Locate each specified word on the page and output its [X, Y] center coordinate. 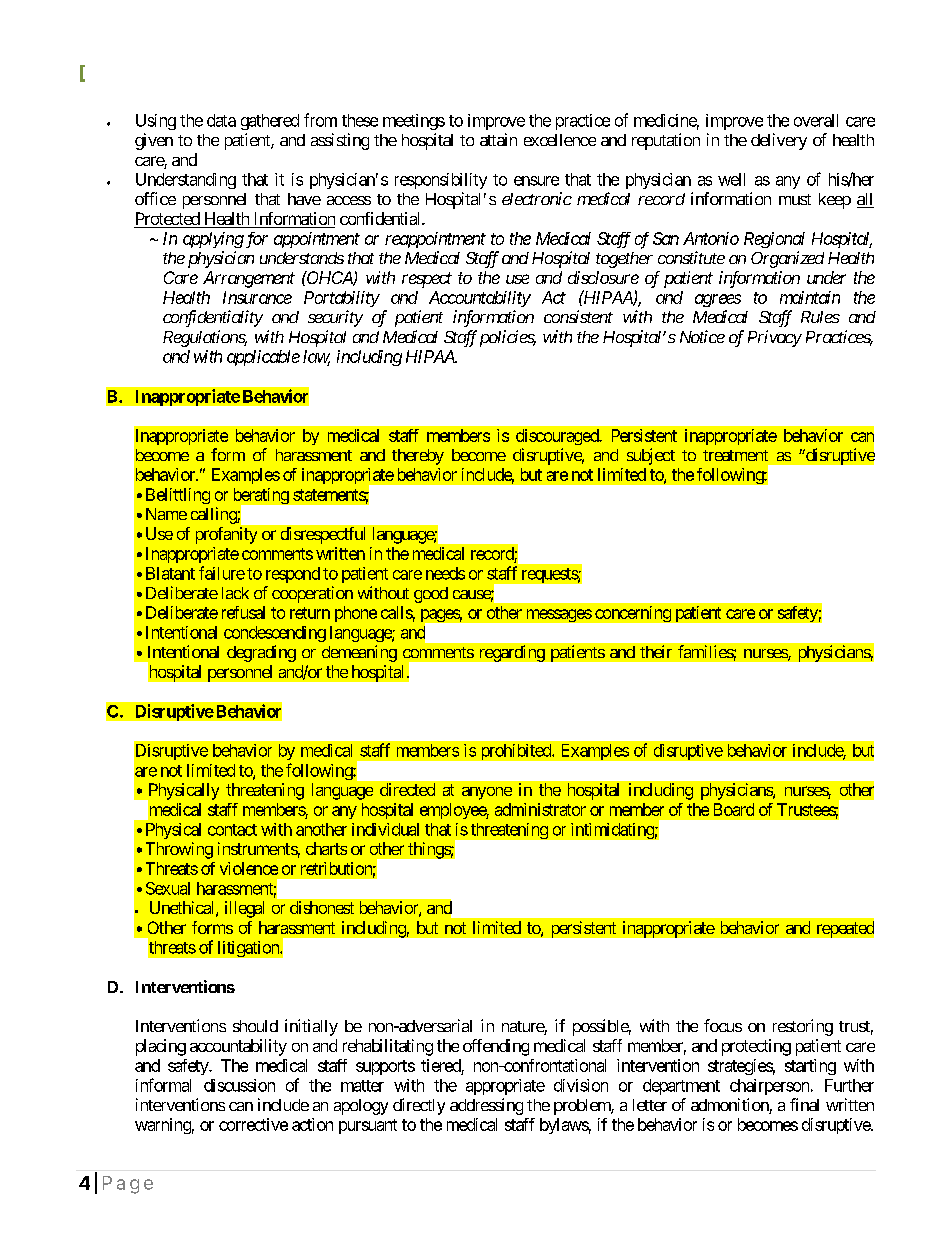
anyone [487, 793]
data [221, 120]
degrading [261, 653]
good [431, 595]
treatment [735, 455]
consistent [578, 316]
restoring [803, 1027]
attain [498, 139]
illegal [244, 909]
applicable [263, 358]
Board [734, 809]
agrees [718, 300]
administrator [540, 809]
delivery [779, 141]
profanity [226, 535]
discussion [239, 1085]
